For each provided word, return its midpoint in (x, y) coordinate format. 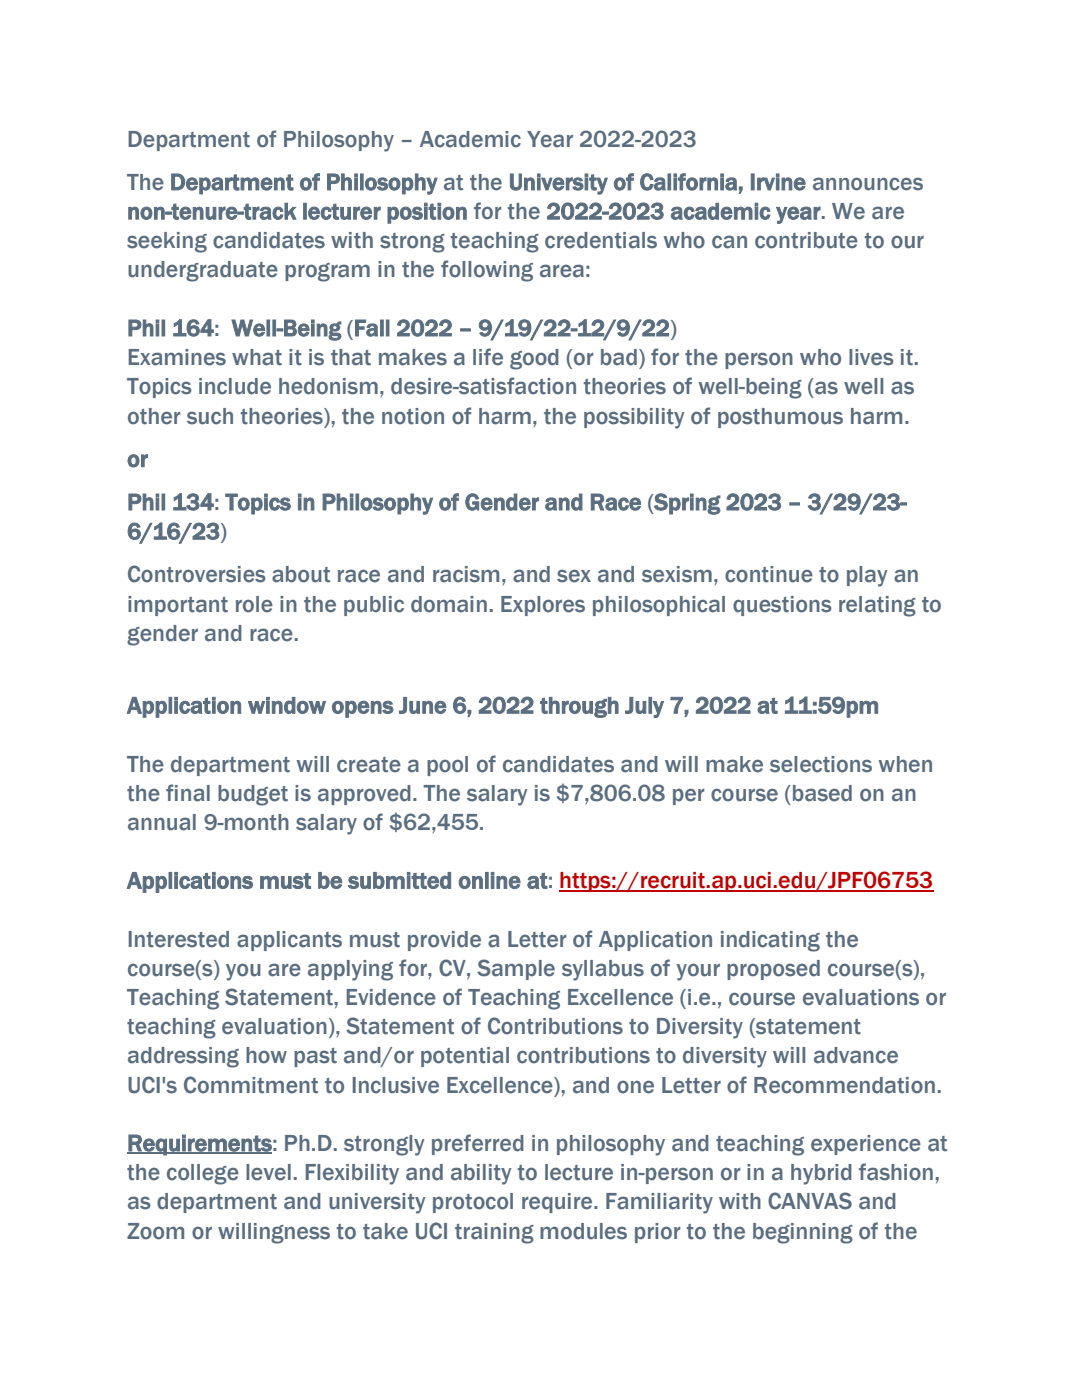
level (268, 1172)
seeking (167, 242)
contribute (806, 240)
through (579, 707)
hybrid (821, 1174)
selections (821, 764)
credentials (601, 240)
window (287, 705)
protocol (473, 1203)
